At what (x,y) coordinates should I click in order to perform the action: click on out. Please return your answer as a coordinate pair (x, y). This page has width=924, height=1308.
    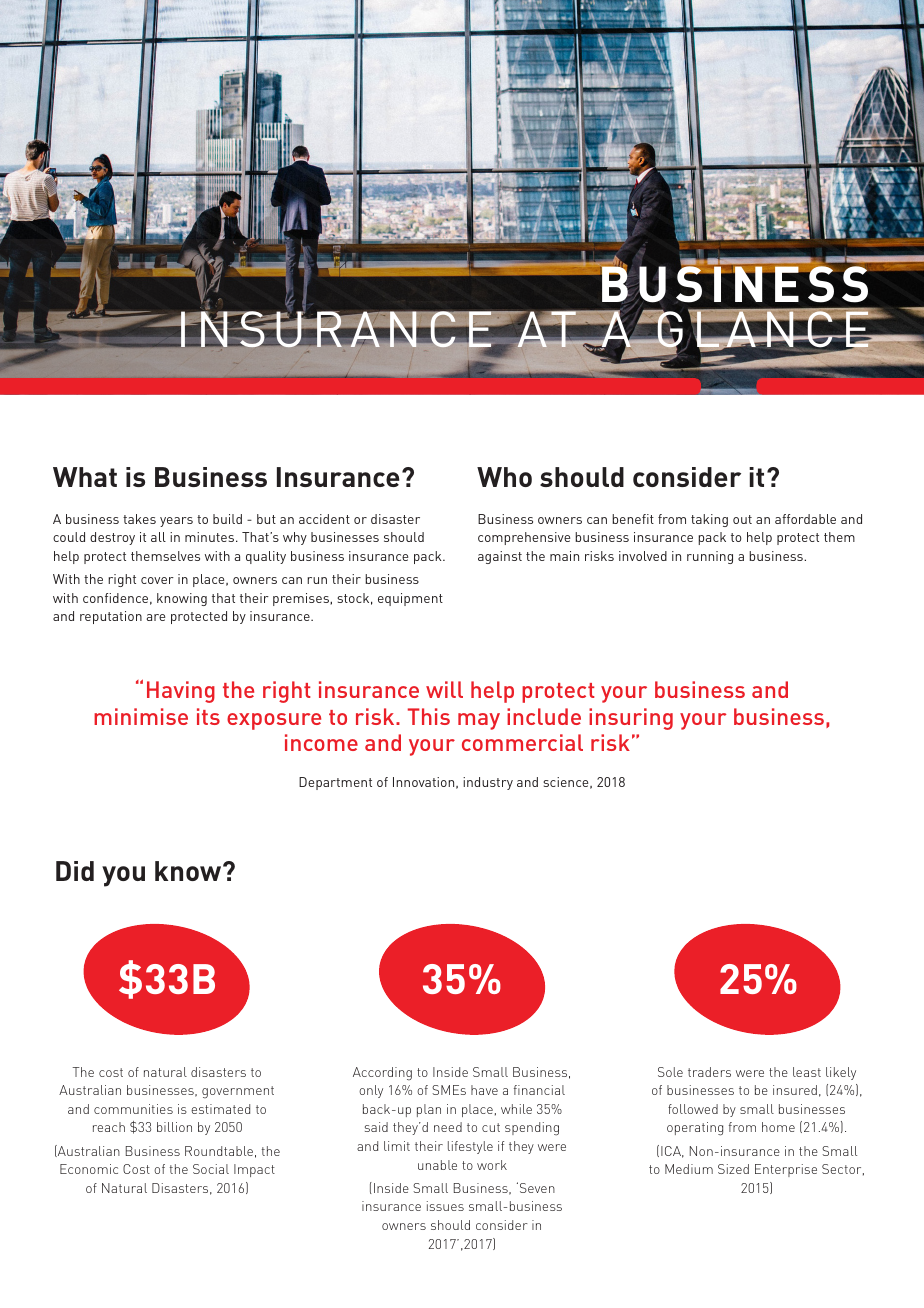
    Looking at the image, I should click on (742, 519).
